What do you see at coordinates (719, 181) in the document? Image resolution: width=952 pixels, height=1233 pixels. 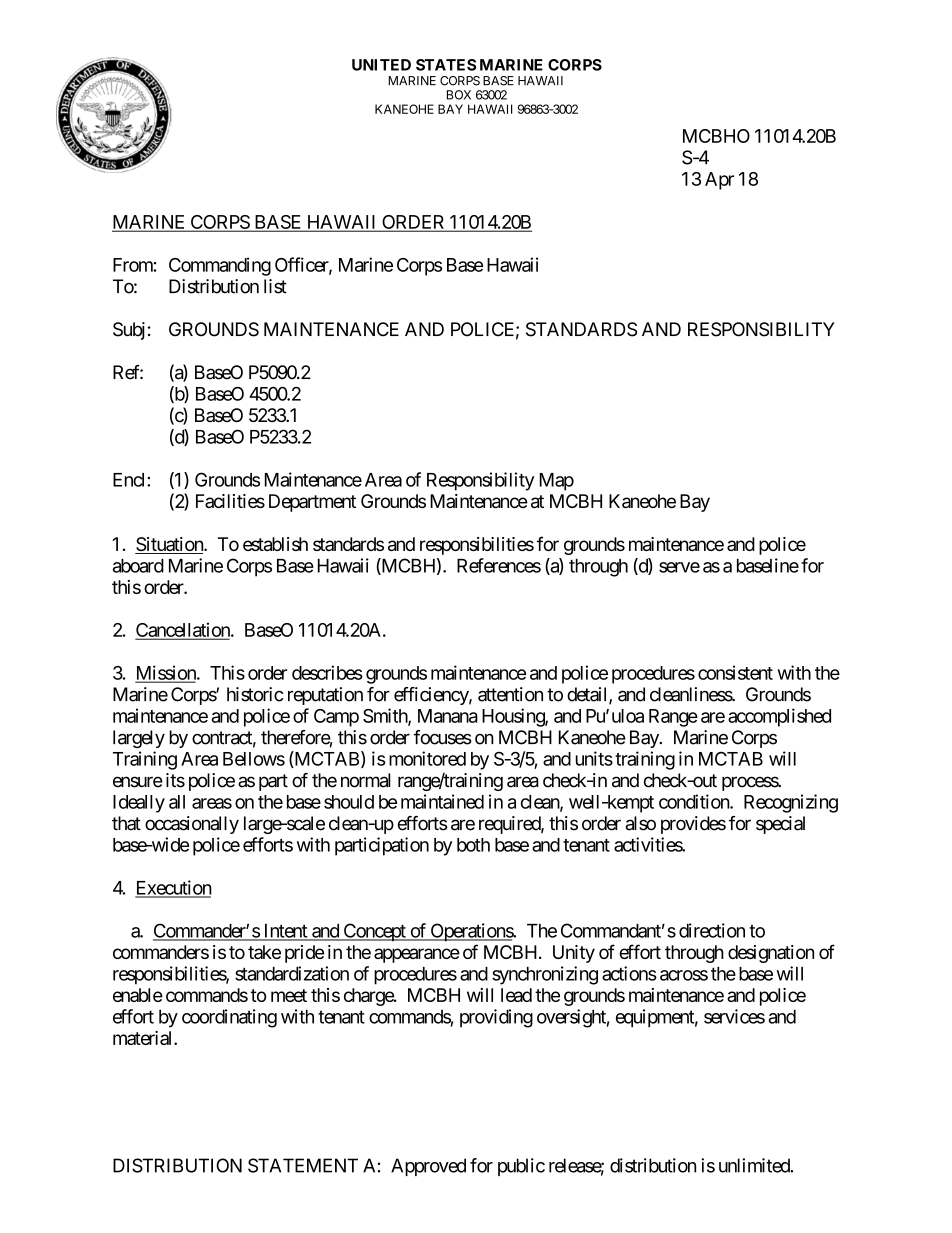 I see `Apr` at bounding box center [719, 181].
